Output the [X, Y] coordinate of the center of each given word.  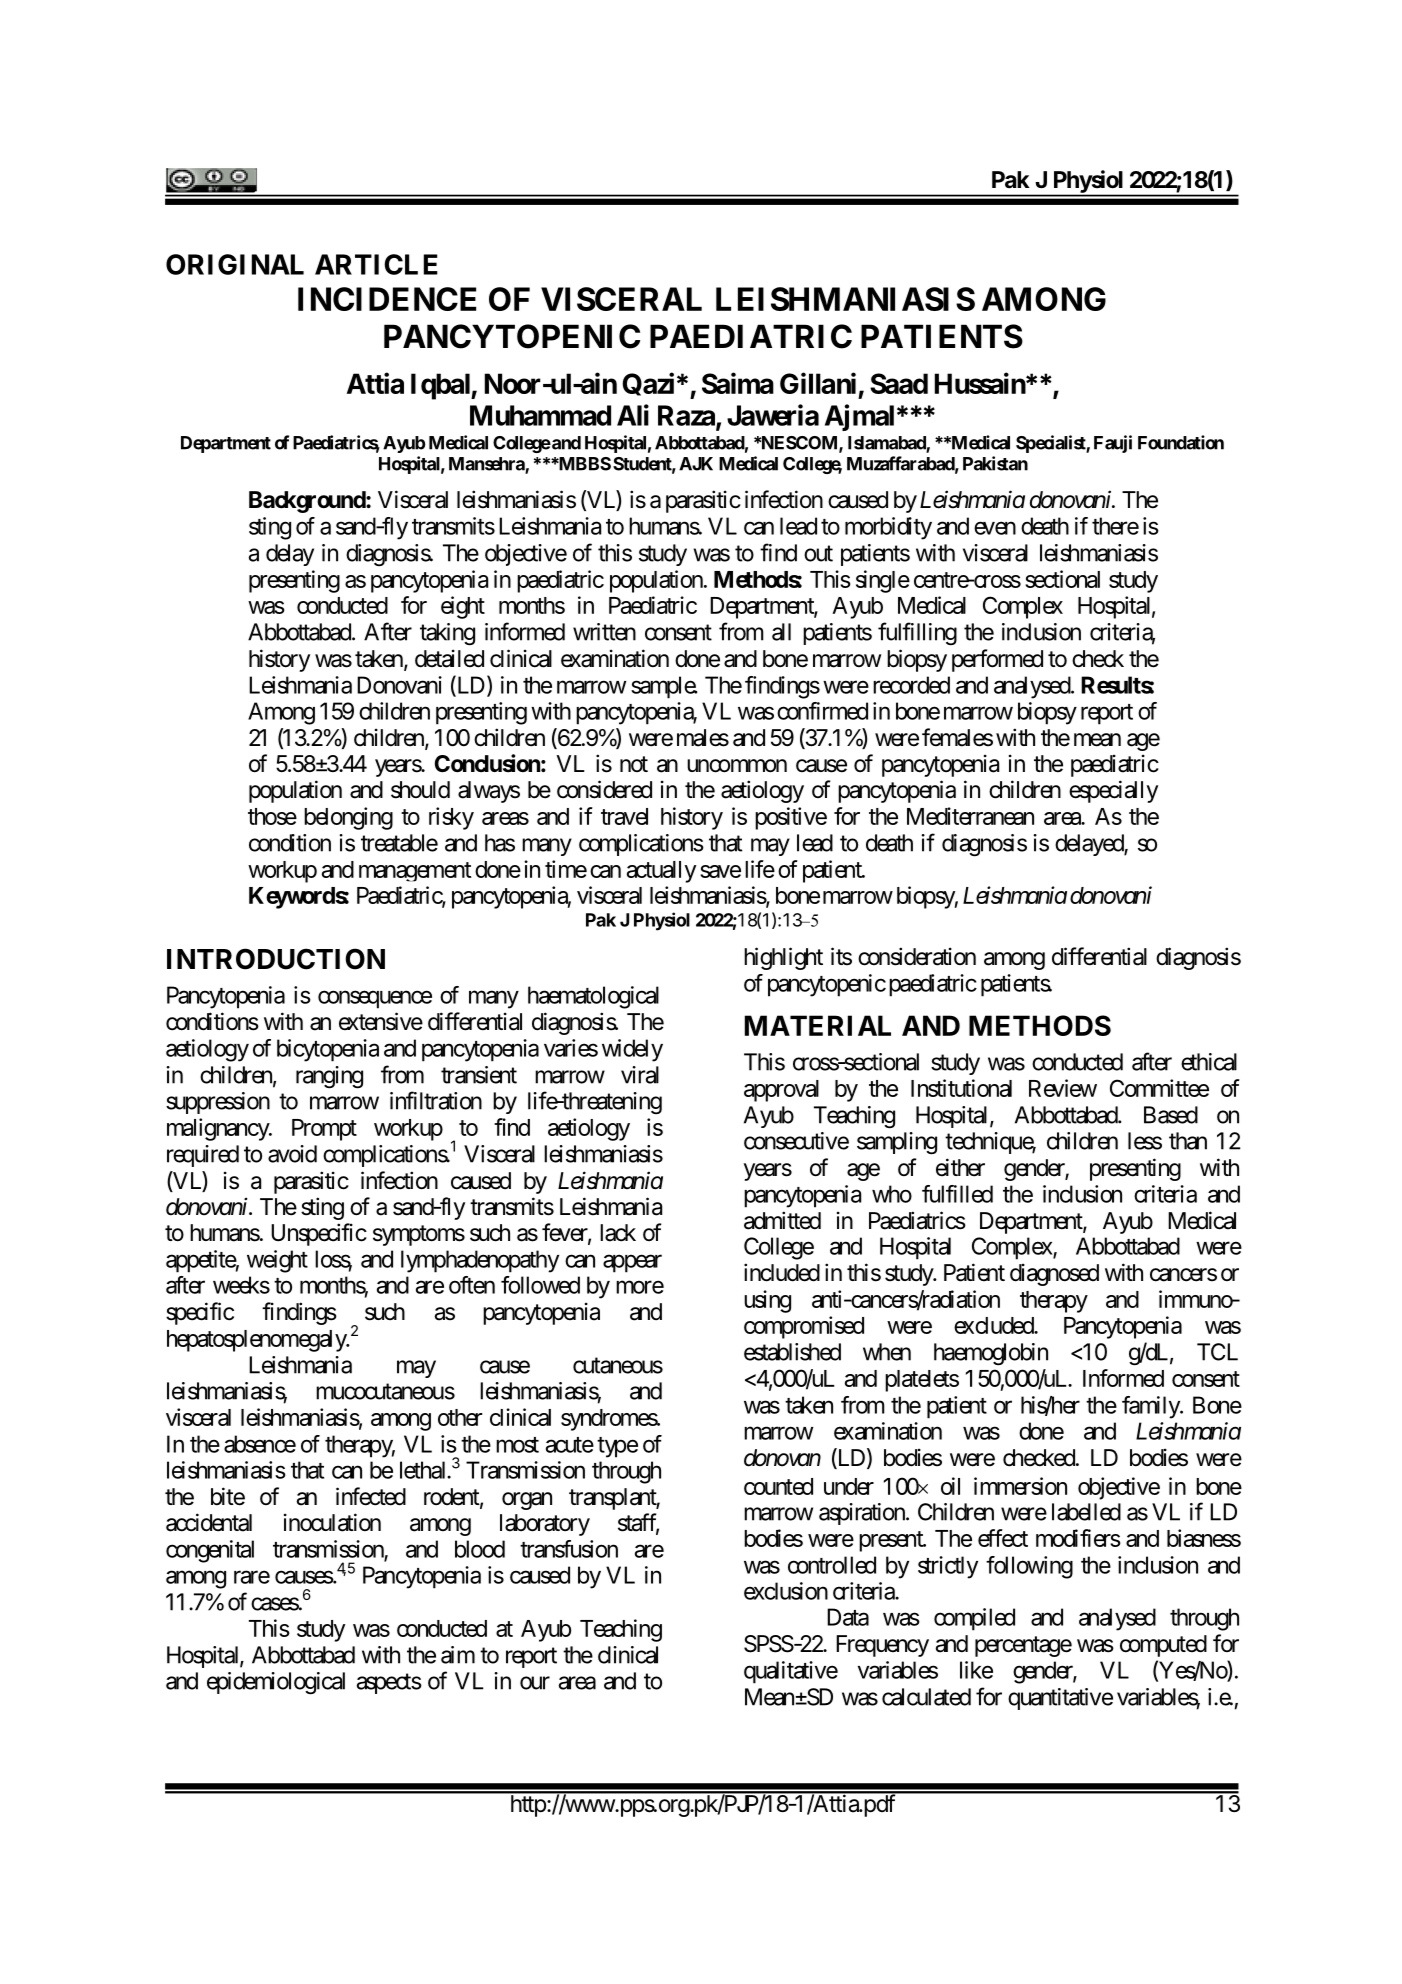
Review [1063, 1088]
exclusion [786, 1591]
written [604, 632]
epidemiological [276, 1683]
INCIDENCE [387, 299]
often [472, 1285]
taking [447, 634]
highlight [783, 958]
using [767, 1301]
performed [997, 660]
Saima [738, 383]
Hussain [981, 383]
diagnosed [1054, 1274]
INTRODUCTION [276, 959]
